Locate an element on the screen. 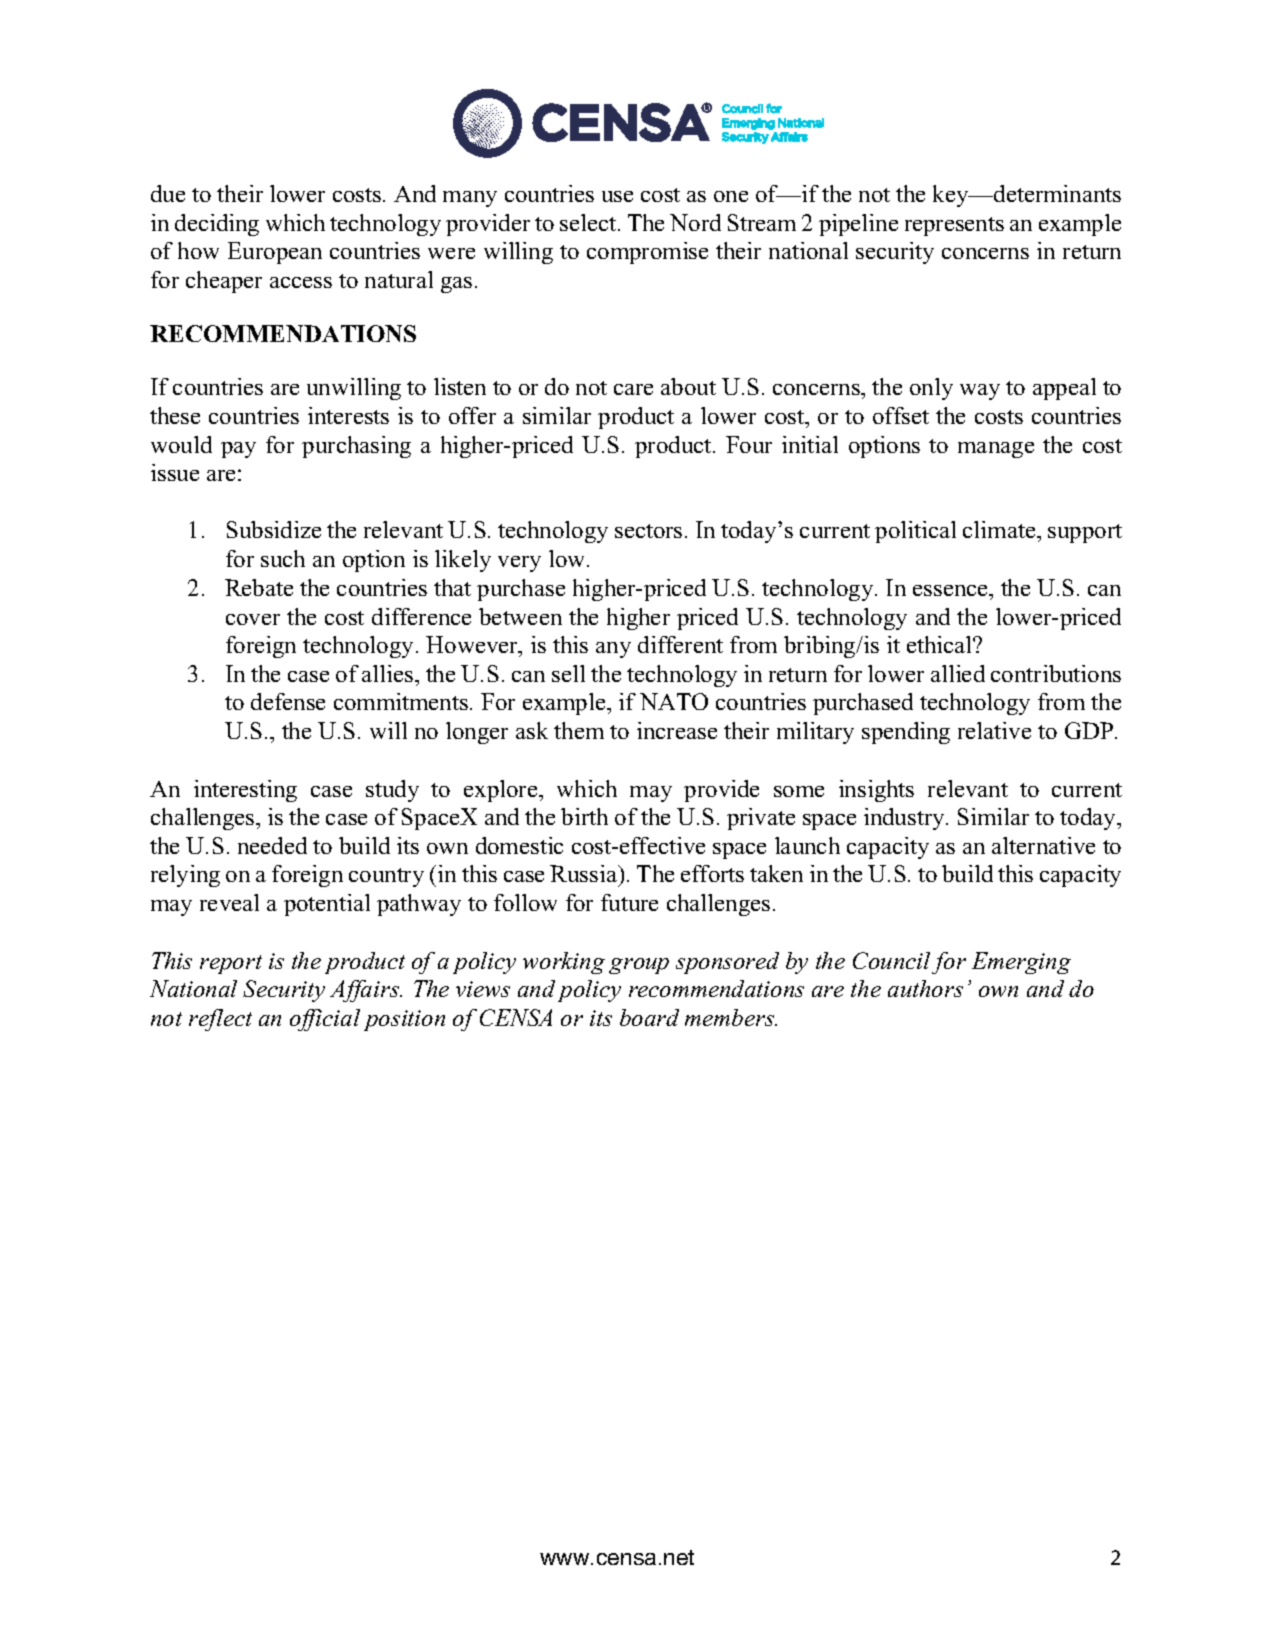 Image resolution: width=1271 pixels, height=1645 pixels. interests is located at coordinates (348, 415).
